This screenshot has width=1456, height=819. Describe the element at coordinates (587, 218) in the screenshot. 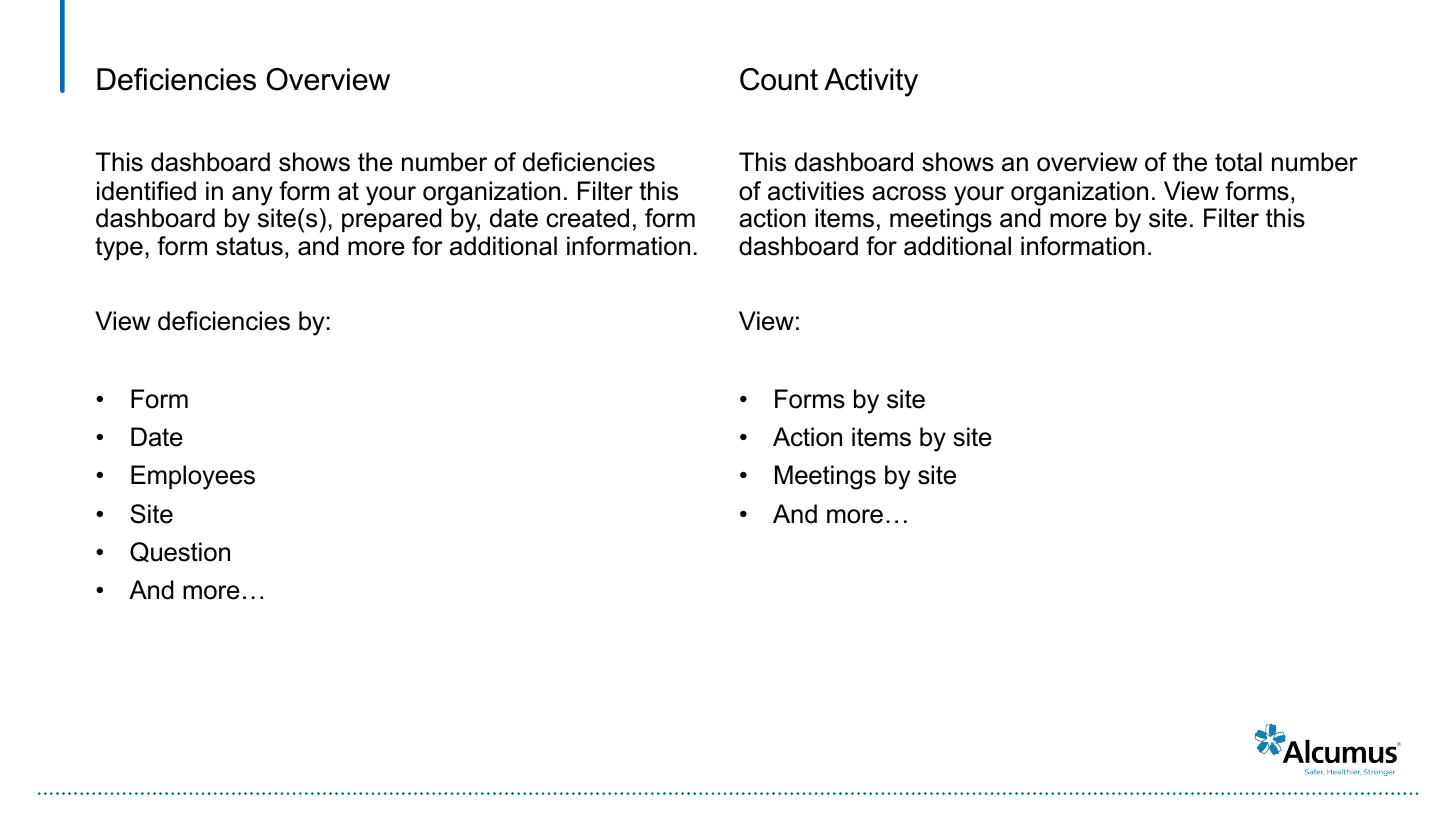

I see `created` at that location.
